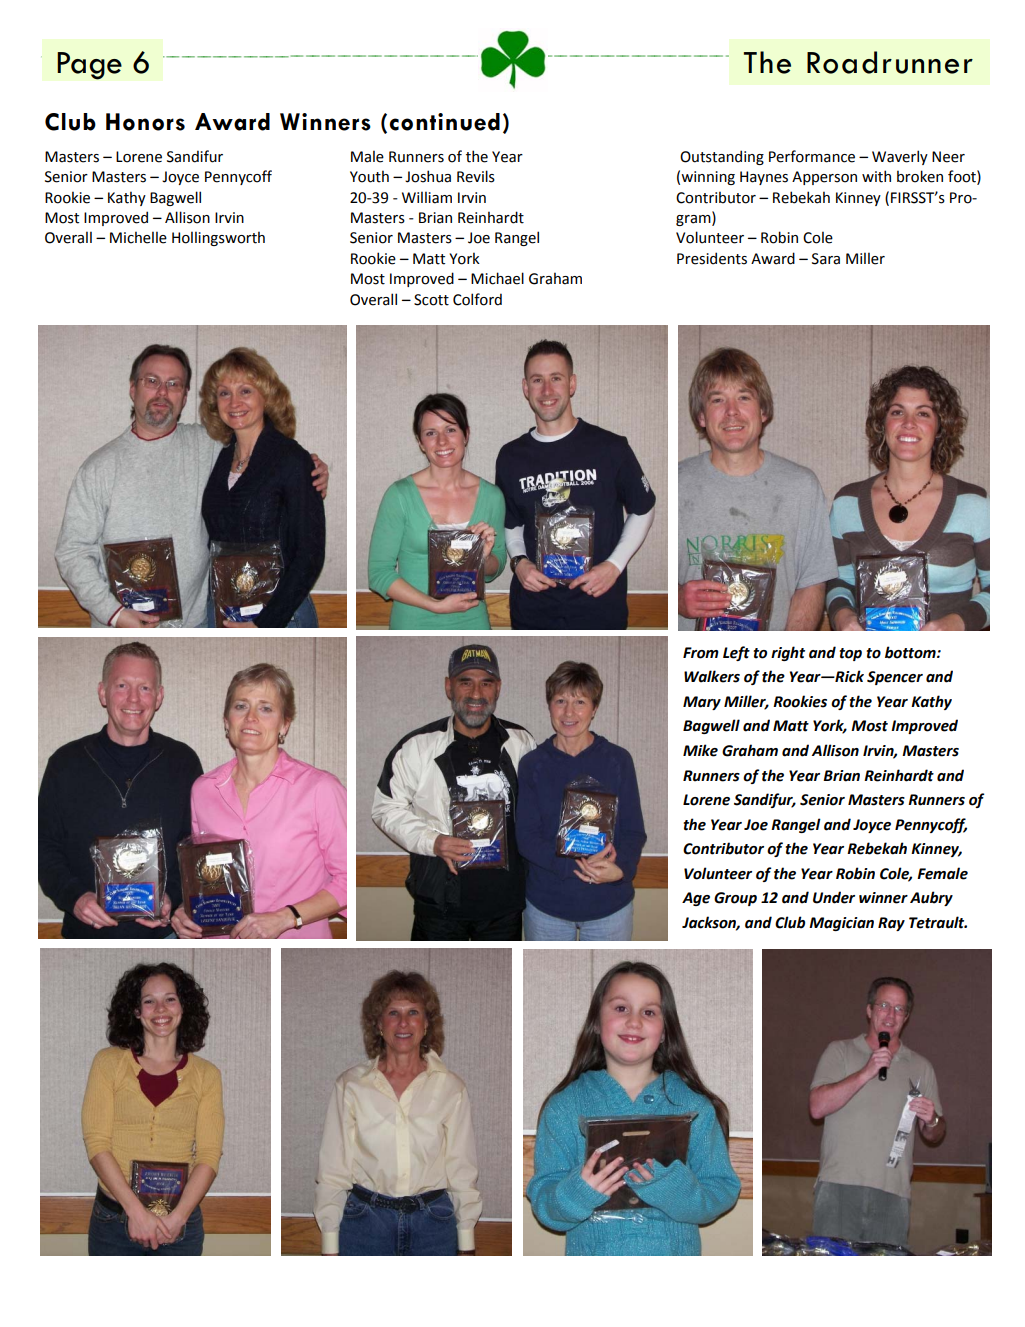 This screenshot has height=1327, width=1025. Describe the element at coordinates (850, 654) in the screenshot. I see `top` at that location.
